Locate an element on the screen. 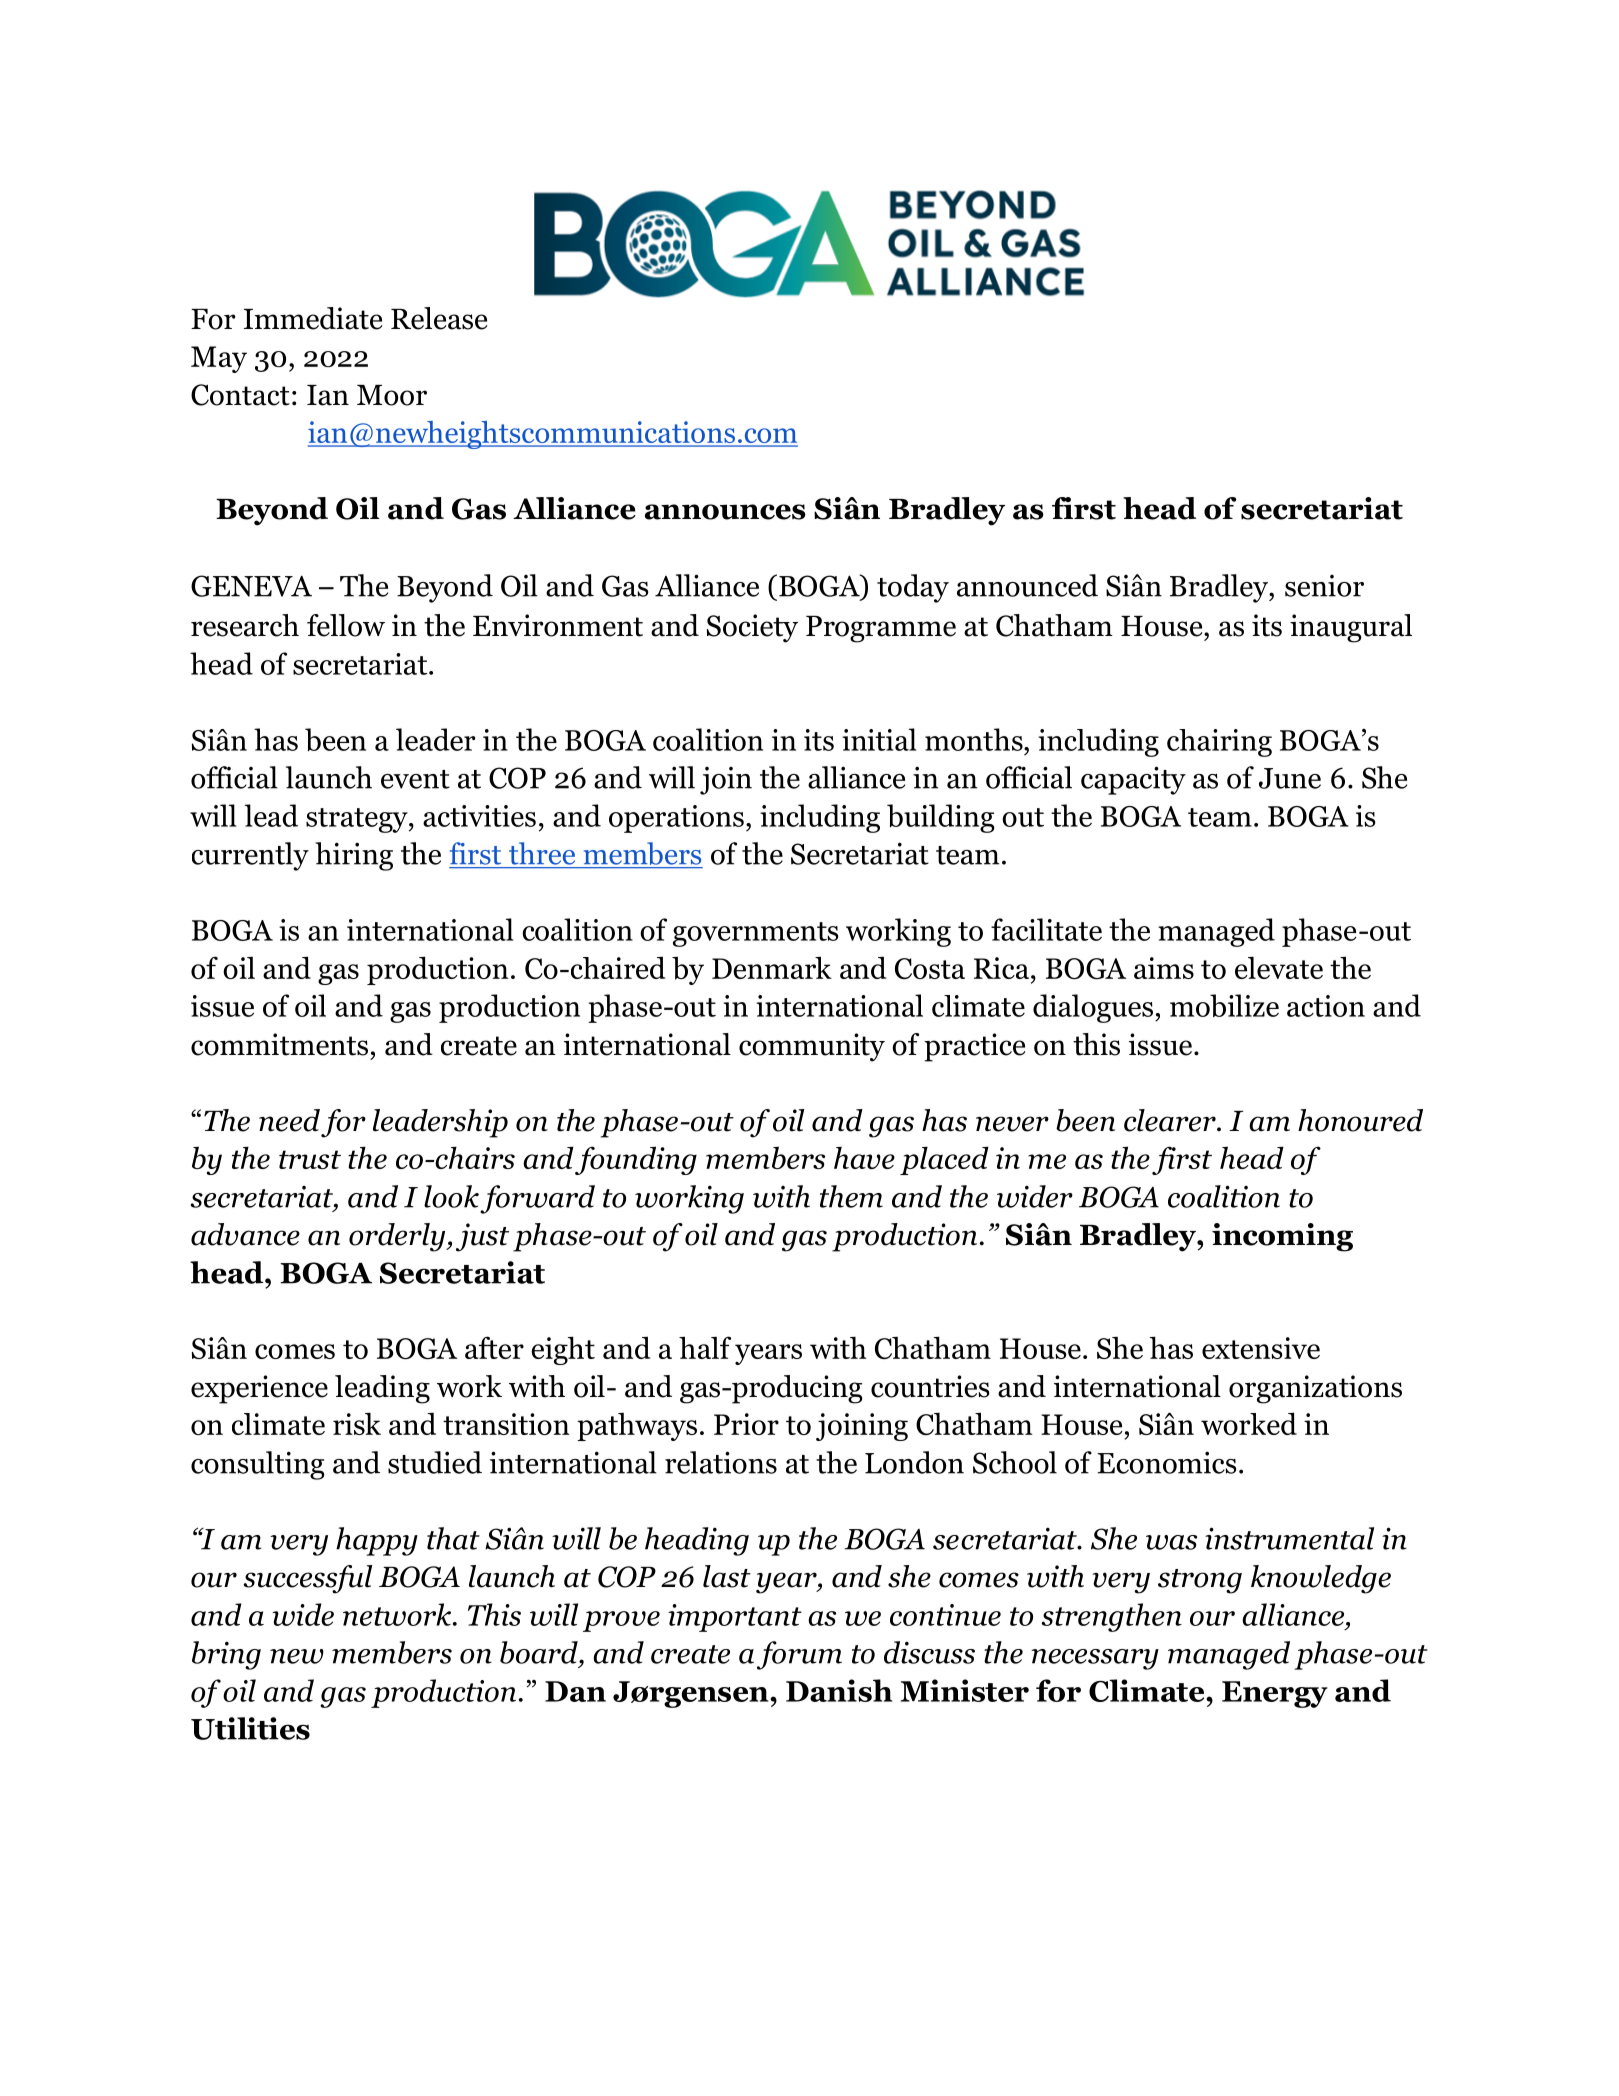 The height and width of the screenshot is (2096, 1619). announces is located at coordinates (725, 512).
